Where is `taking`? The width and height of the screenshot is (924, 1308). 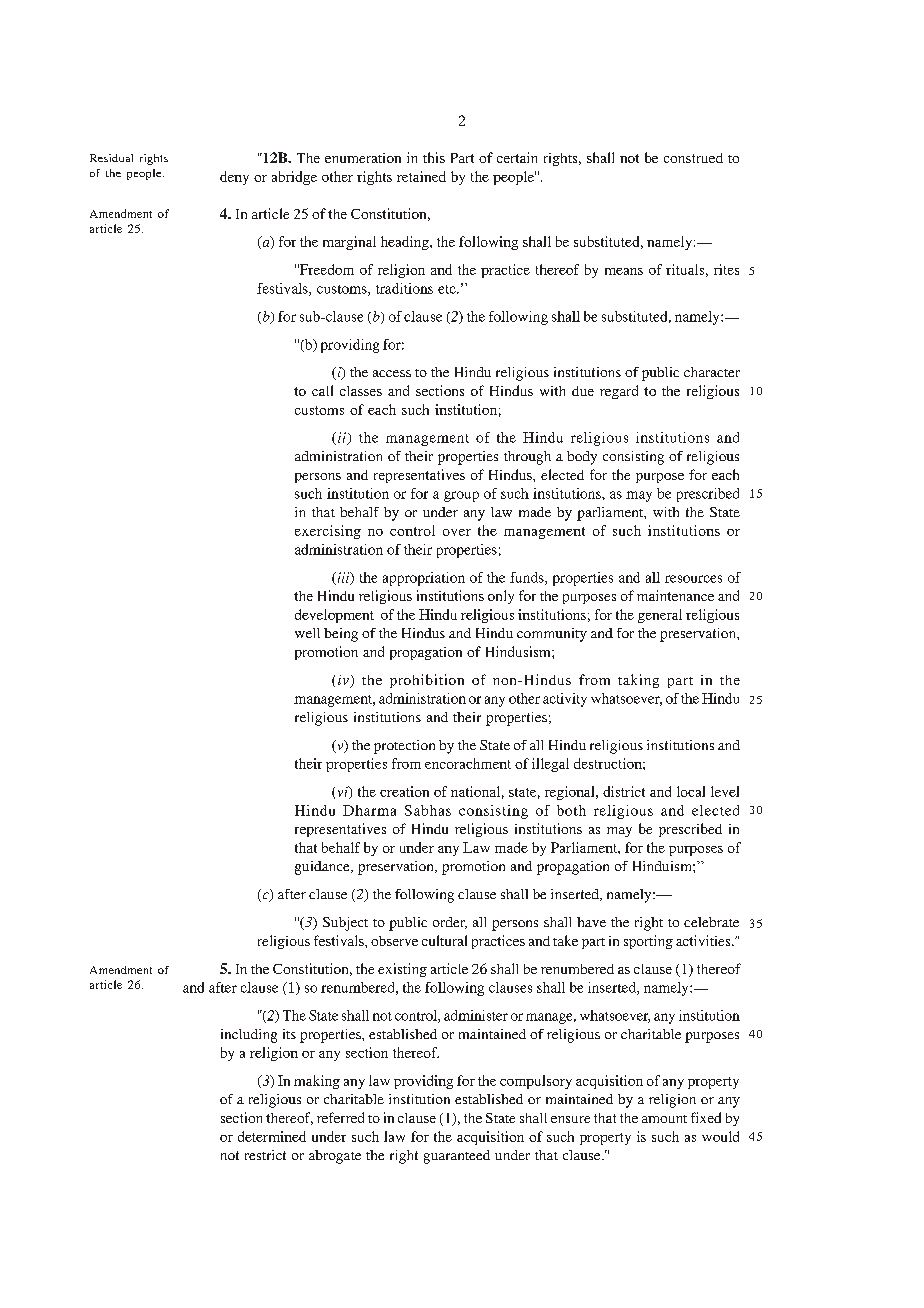 taking is located at coordinates (638, 681).
